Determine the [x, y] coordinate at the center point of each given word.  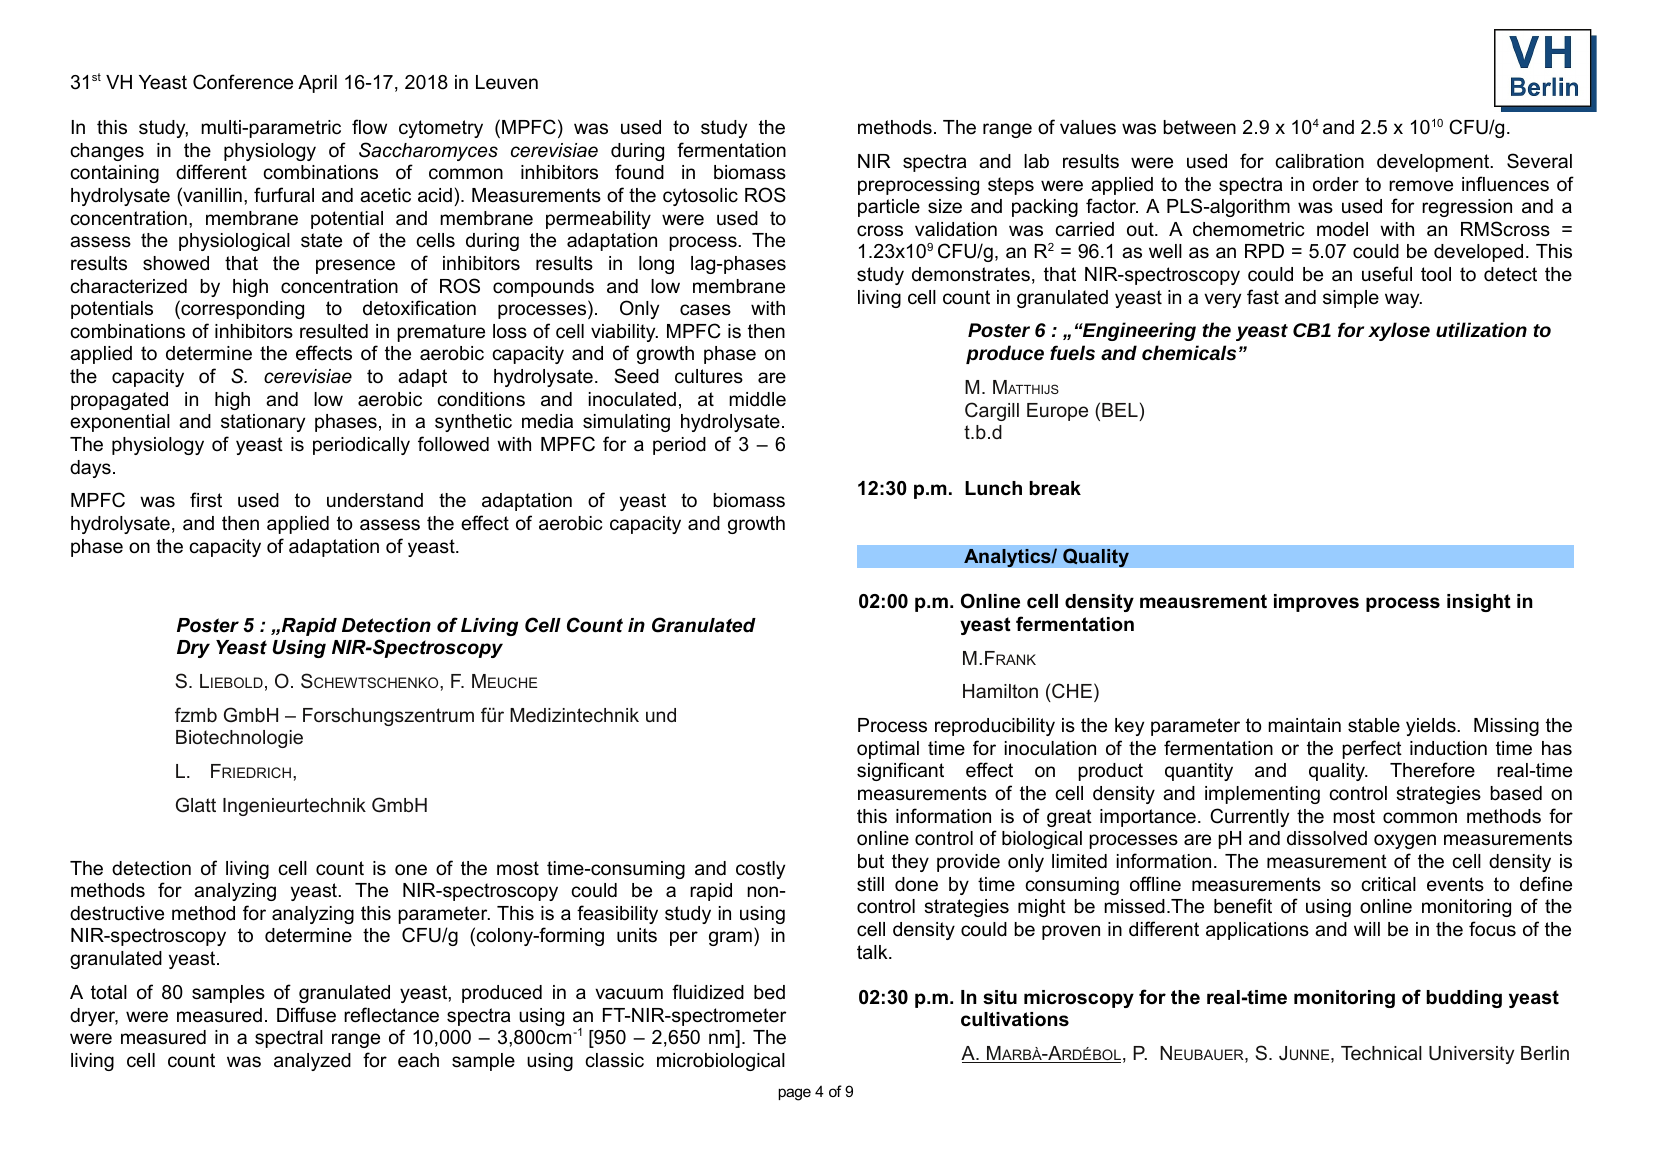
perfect [1372, 749]
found [639, 172]
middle [757, 399]
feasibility [617, 914]
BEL [1120, 410]
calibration [1319, 161]
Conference [243, 82]
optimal [888, 750]
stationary [263, 423]
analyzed [312, 1062]
